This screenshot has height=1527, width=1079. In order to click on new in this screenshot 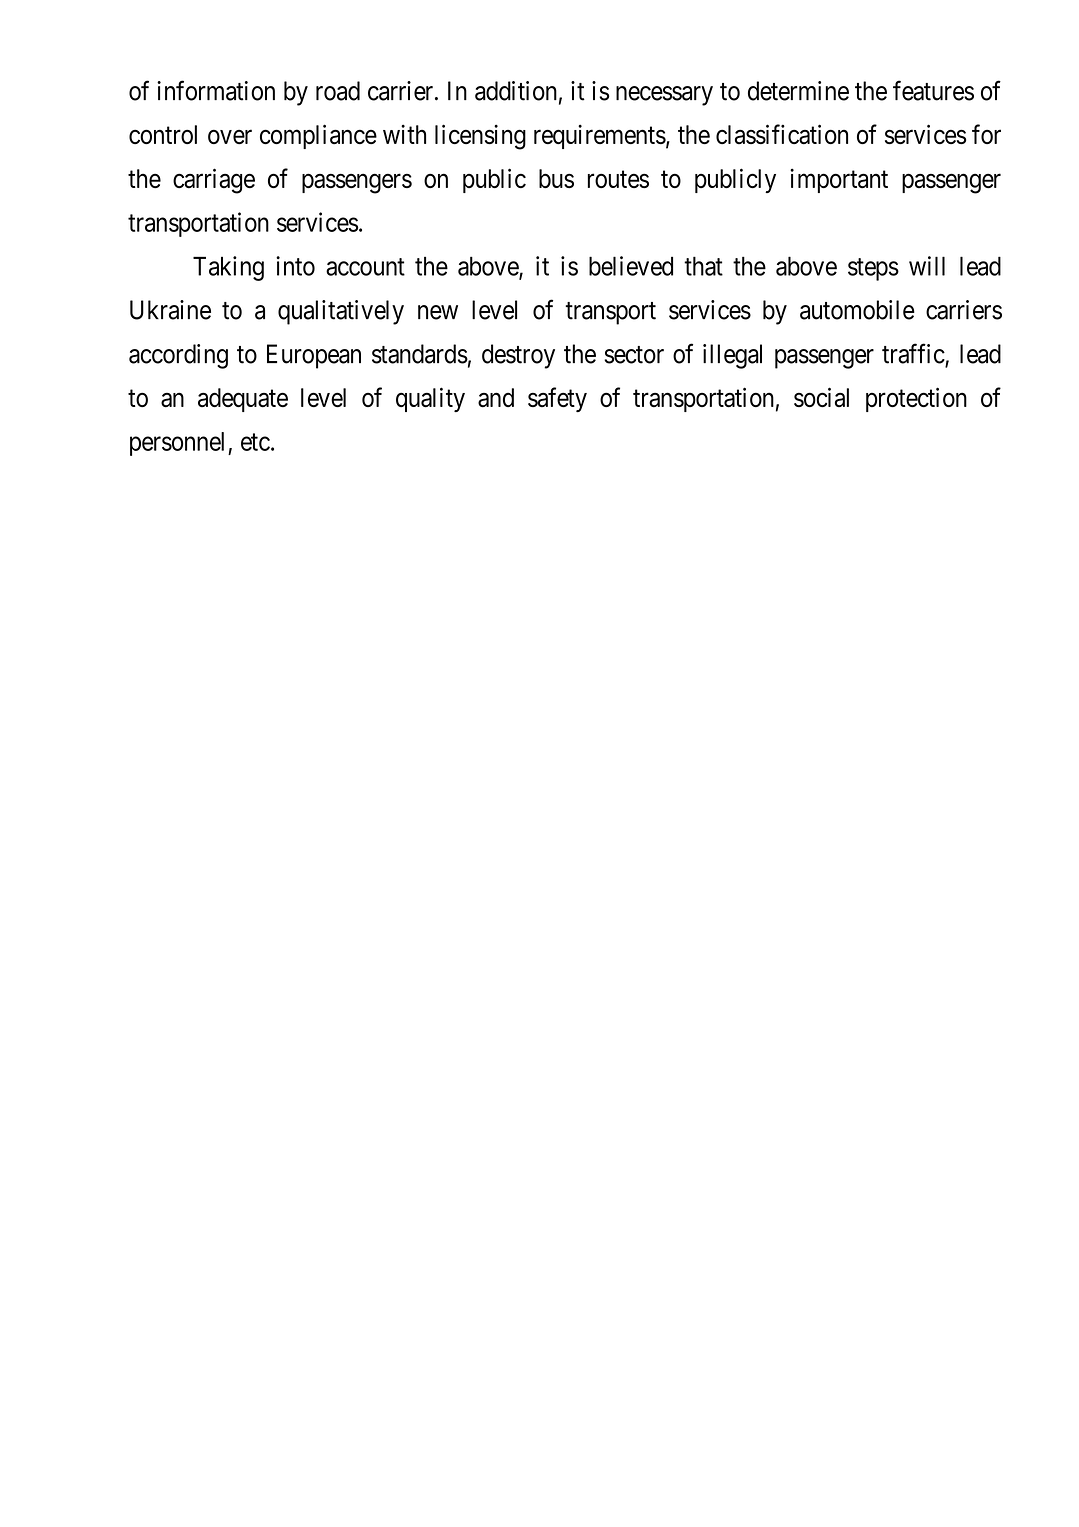, I will do `click(438, 312)`.
